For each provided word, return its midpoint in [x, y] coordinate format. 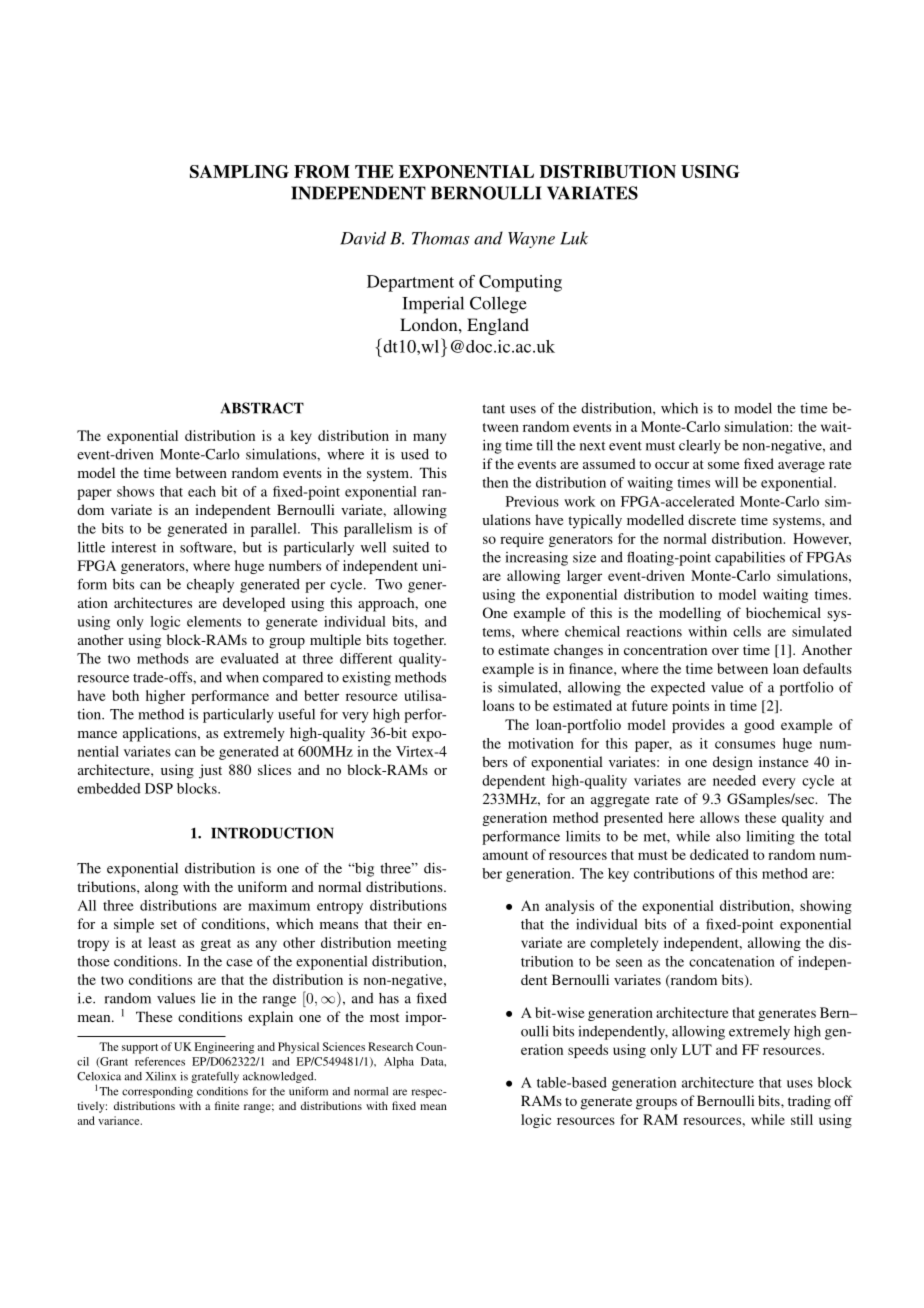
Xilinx [161, 1076]
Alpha [399, 1062]
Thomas [441, 238]
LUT [697, 1049]
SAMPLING [239, 171]
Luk [574, 238]
